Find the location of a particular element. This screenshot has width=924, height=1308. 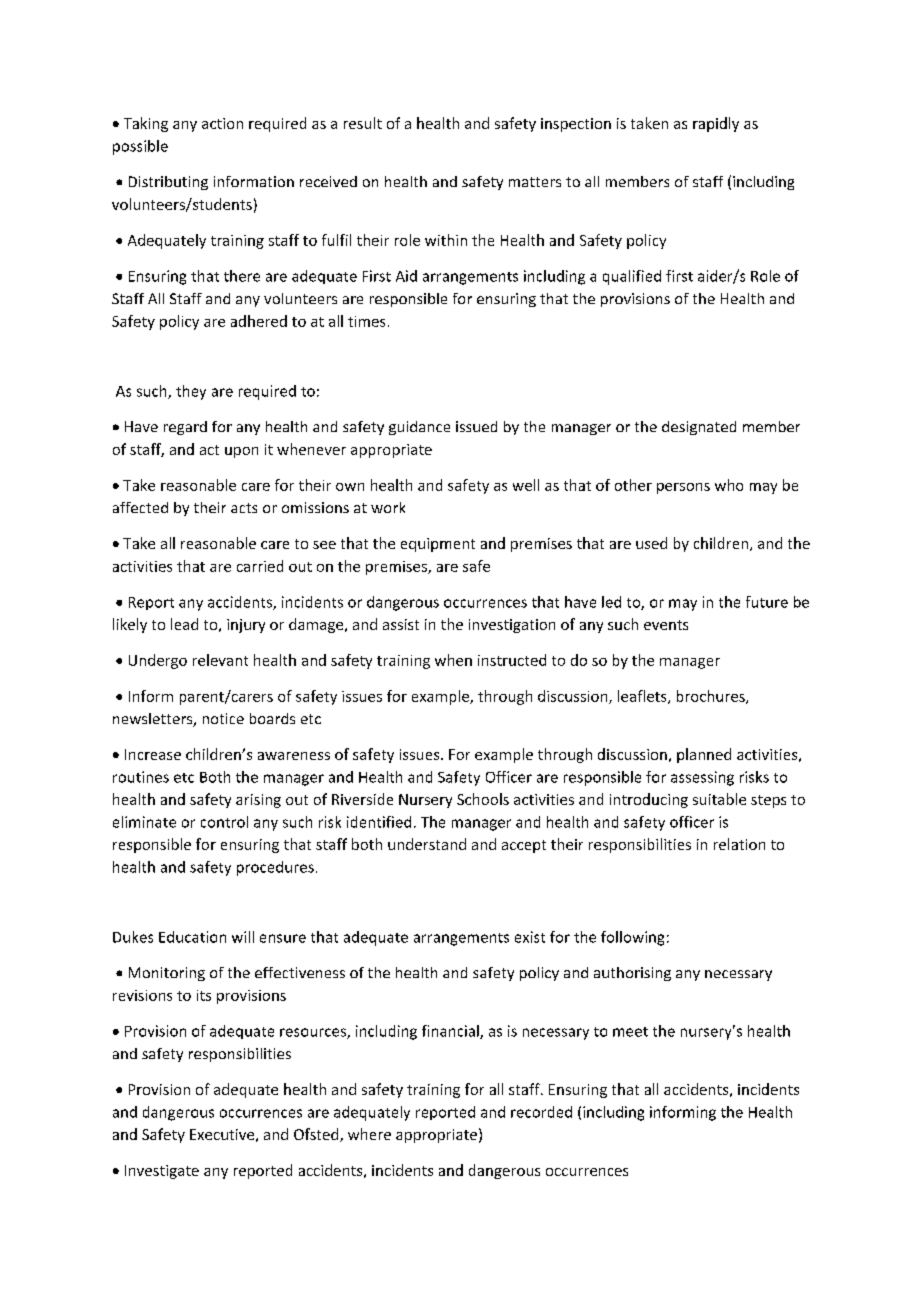

suitable is located at coordinates (719, 799).
